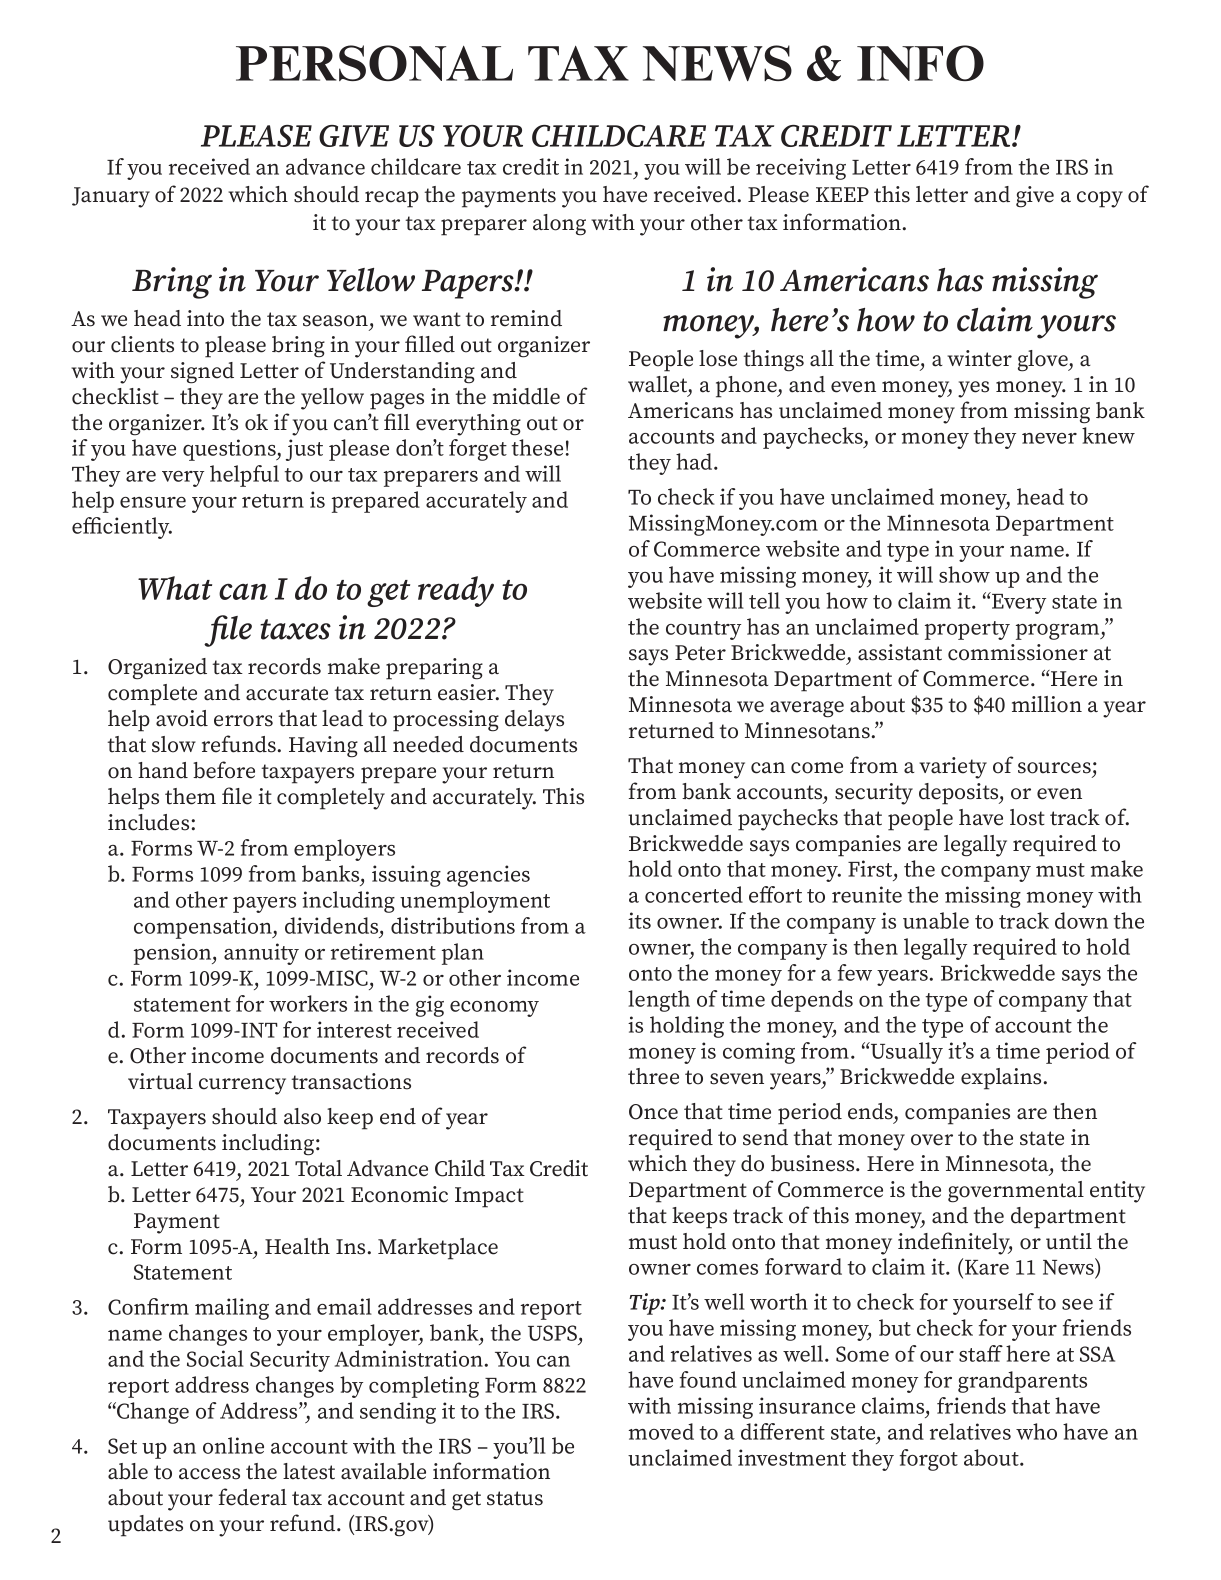 Image resolution: width=1221 pixels, height=1580 pixels. What do you see at coordinates (1001, 1079) in the screenshot?
I see `explains` at bounding box center [1001, 1079].
